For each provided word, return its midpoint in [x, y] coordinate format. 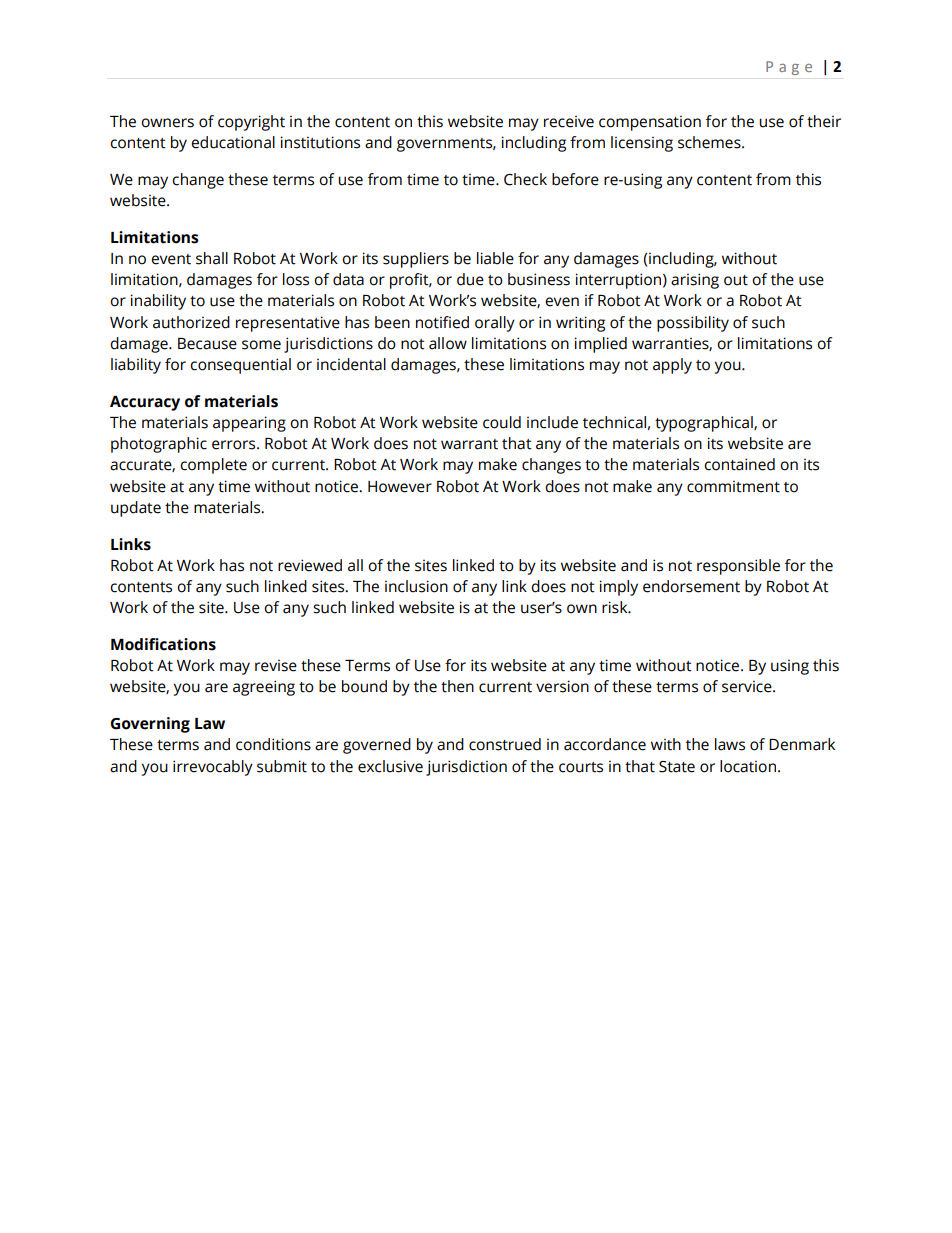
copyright [251, 123]
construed [505, 744]
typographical [705, 424]
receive [569, 121]
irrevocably [213, 768]
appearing [249, 424]
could [502, 422]
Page [789, 68]
